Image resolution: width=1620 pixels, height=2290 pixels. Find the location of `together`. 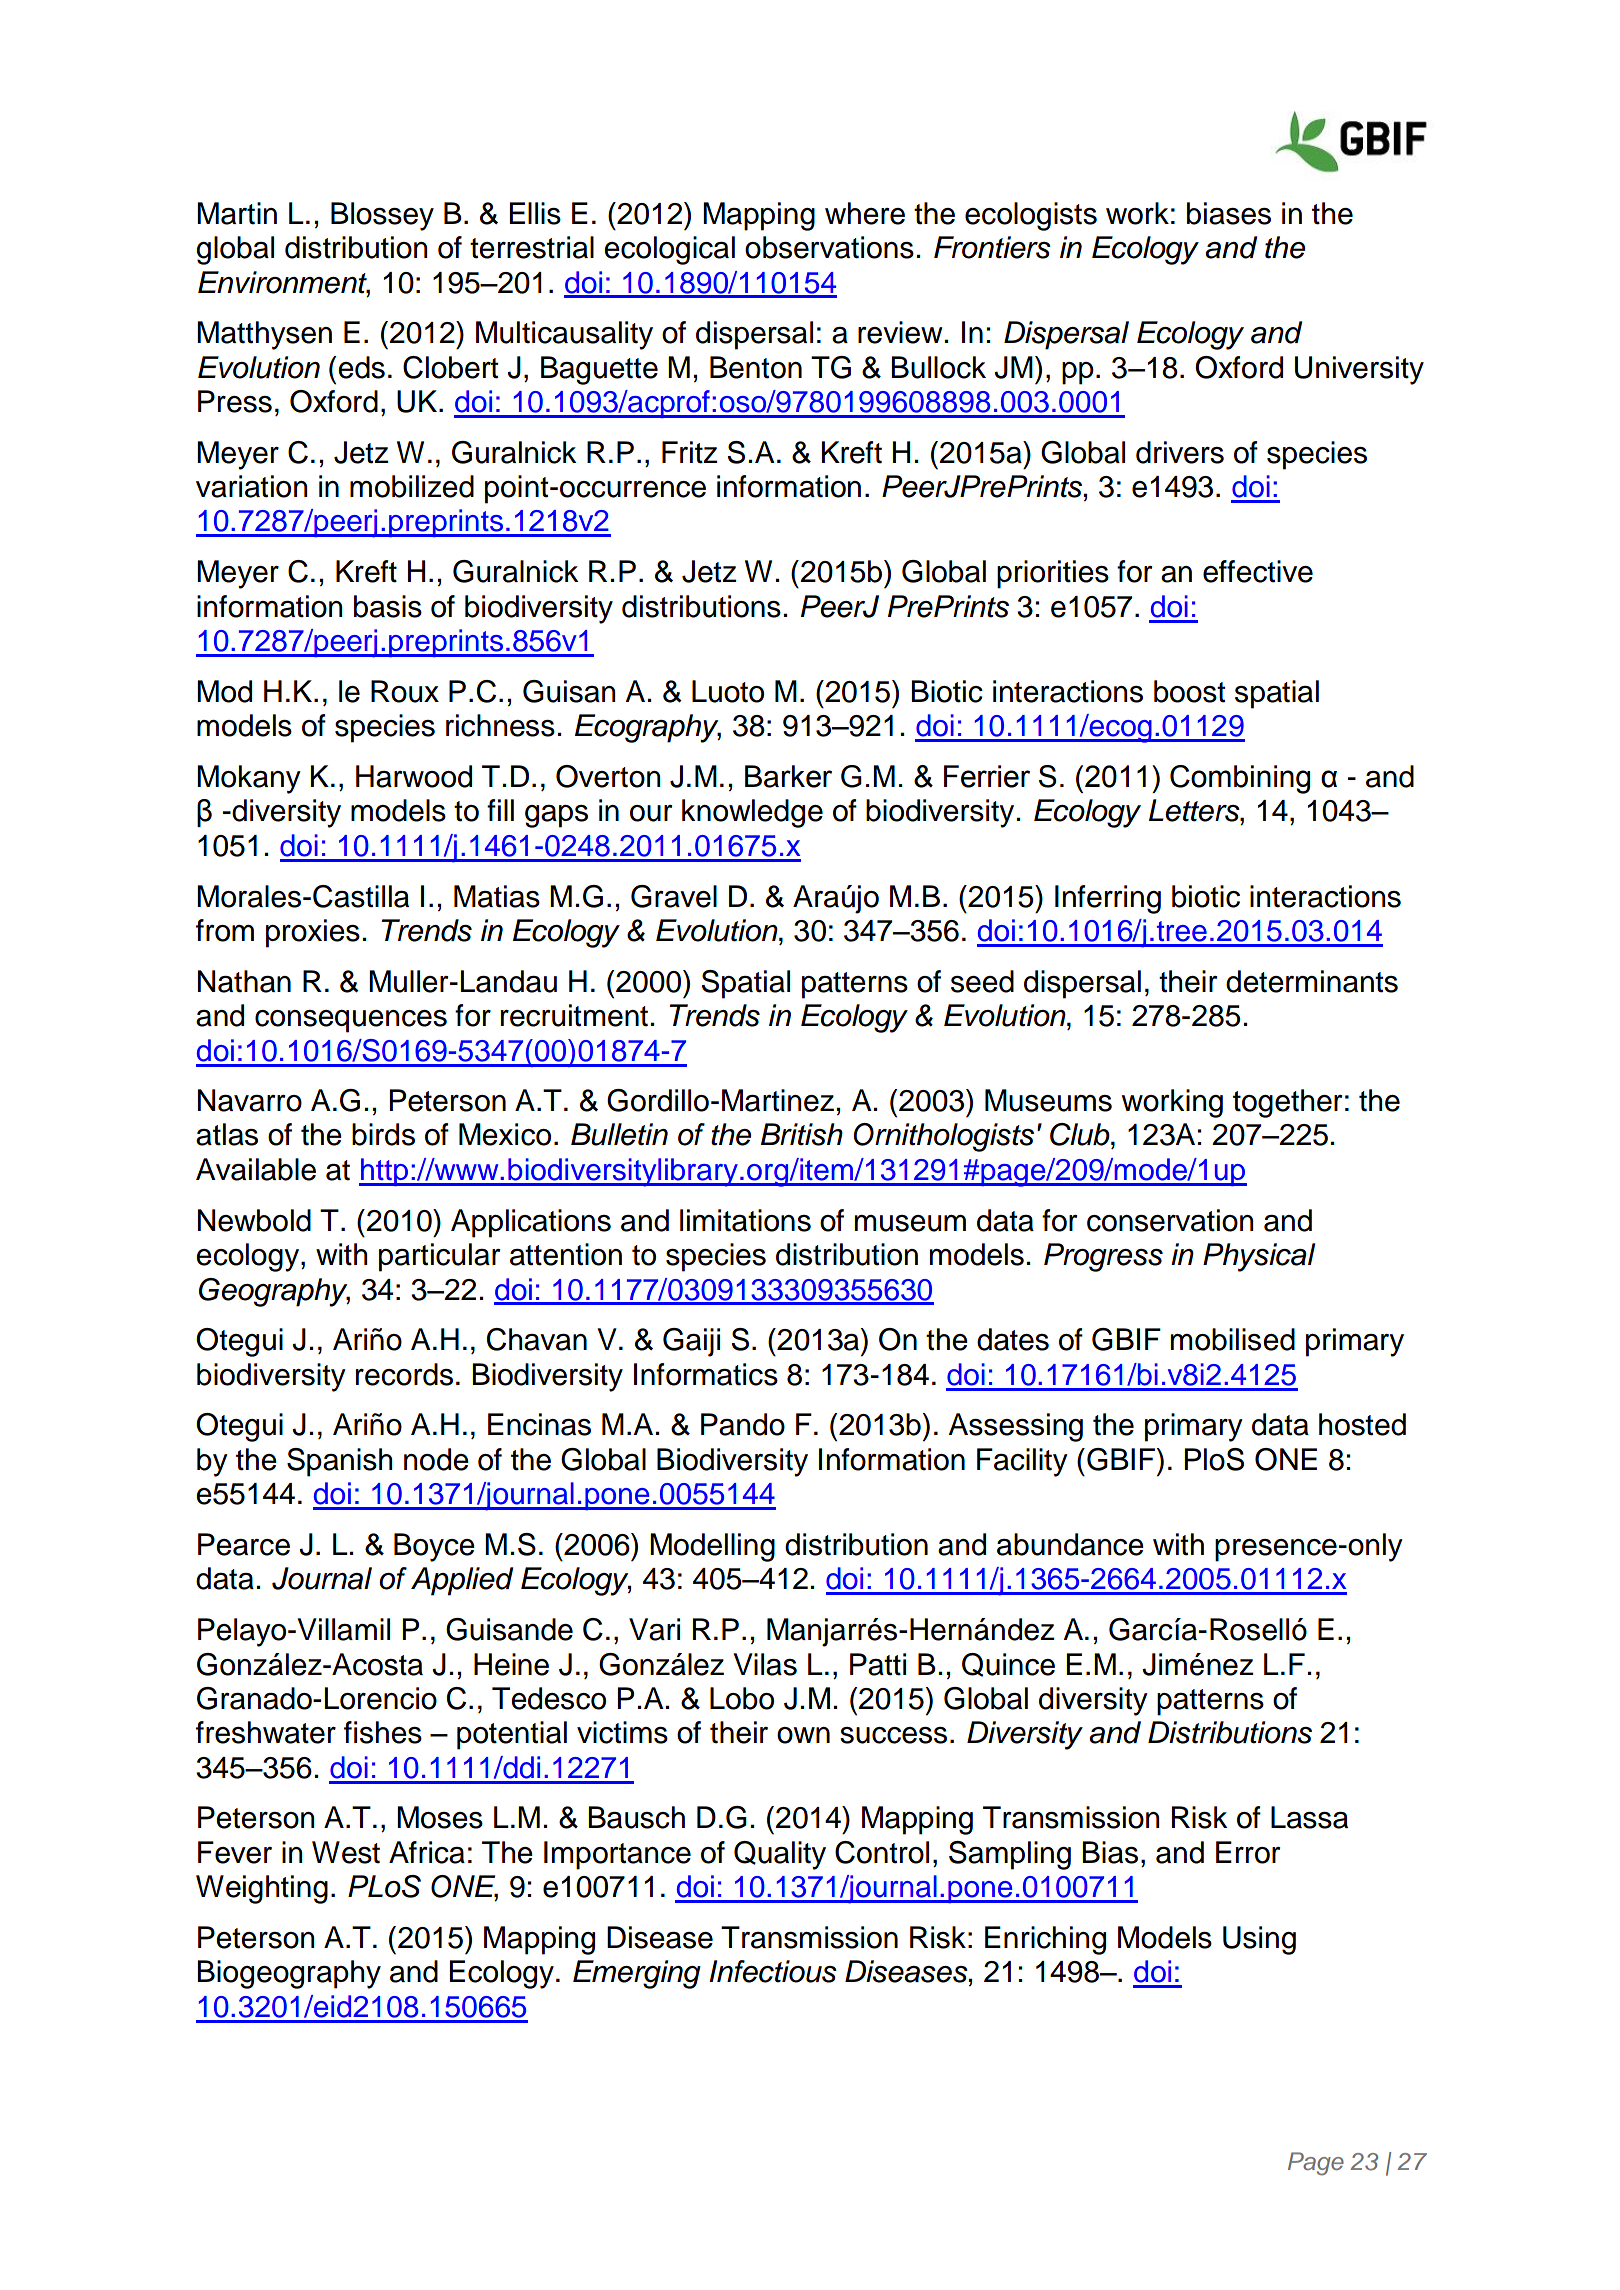

together is located at coordinates (1287, 1103).
